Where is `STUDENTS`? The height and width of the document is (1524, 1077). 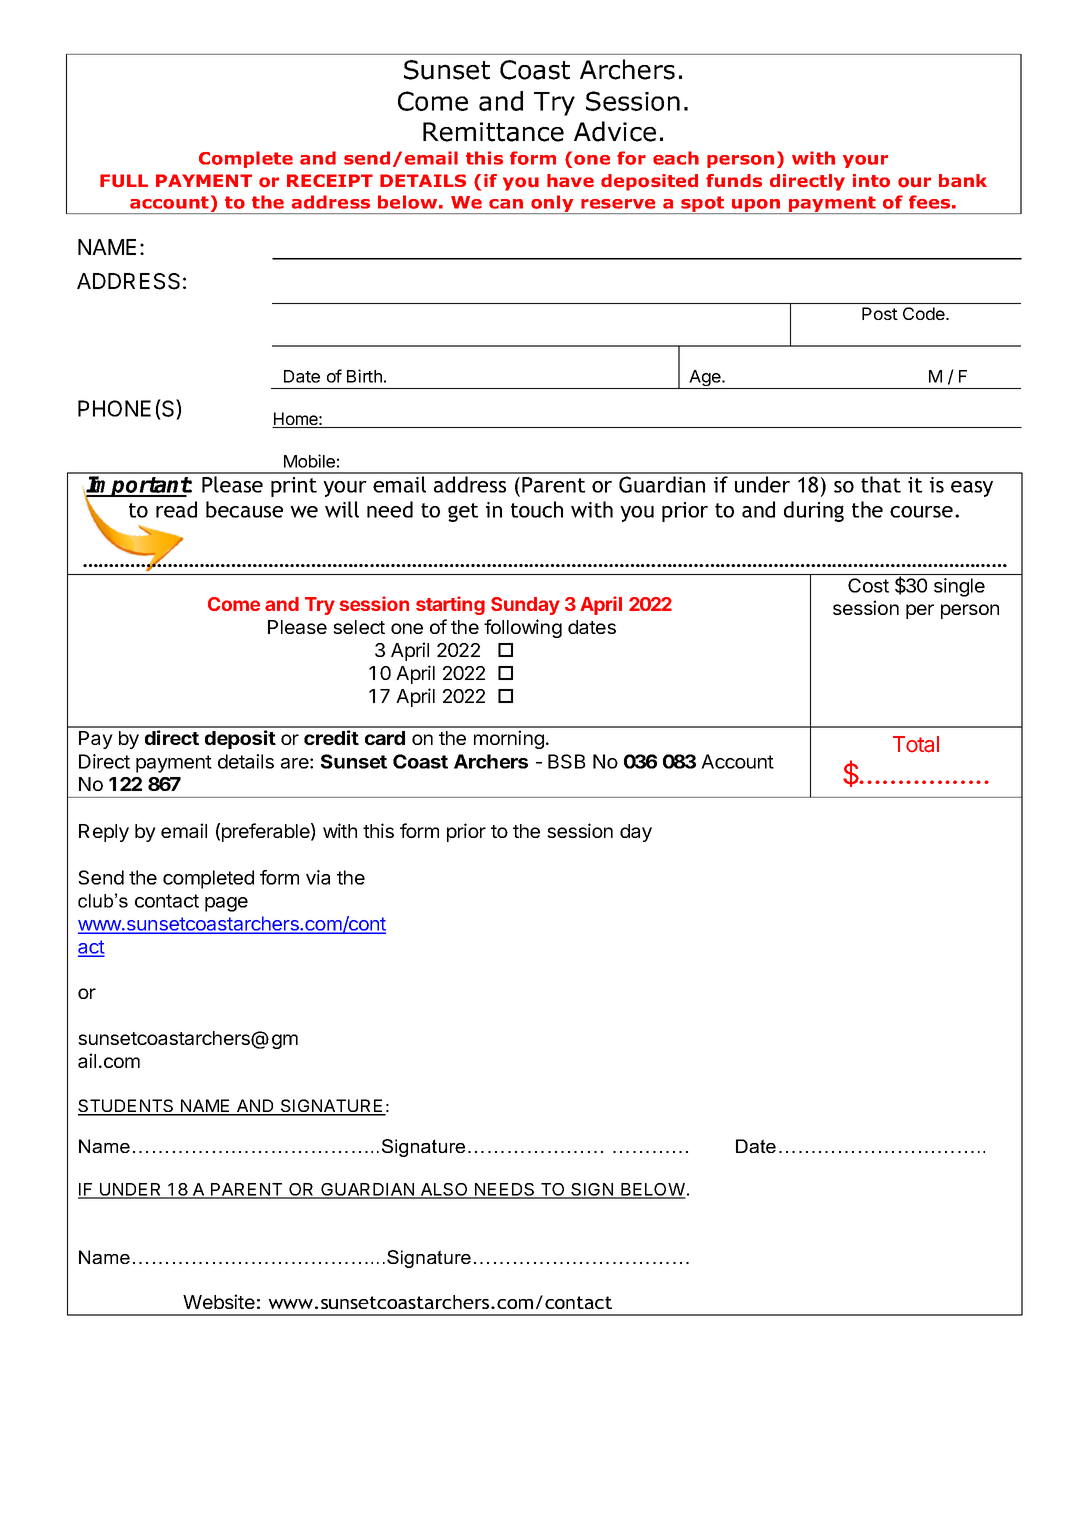 STUDENTS is located at coordinates (127, 1107).
